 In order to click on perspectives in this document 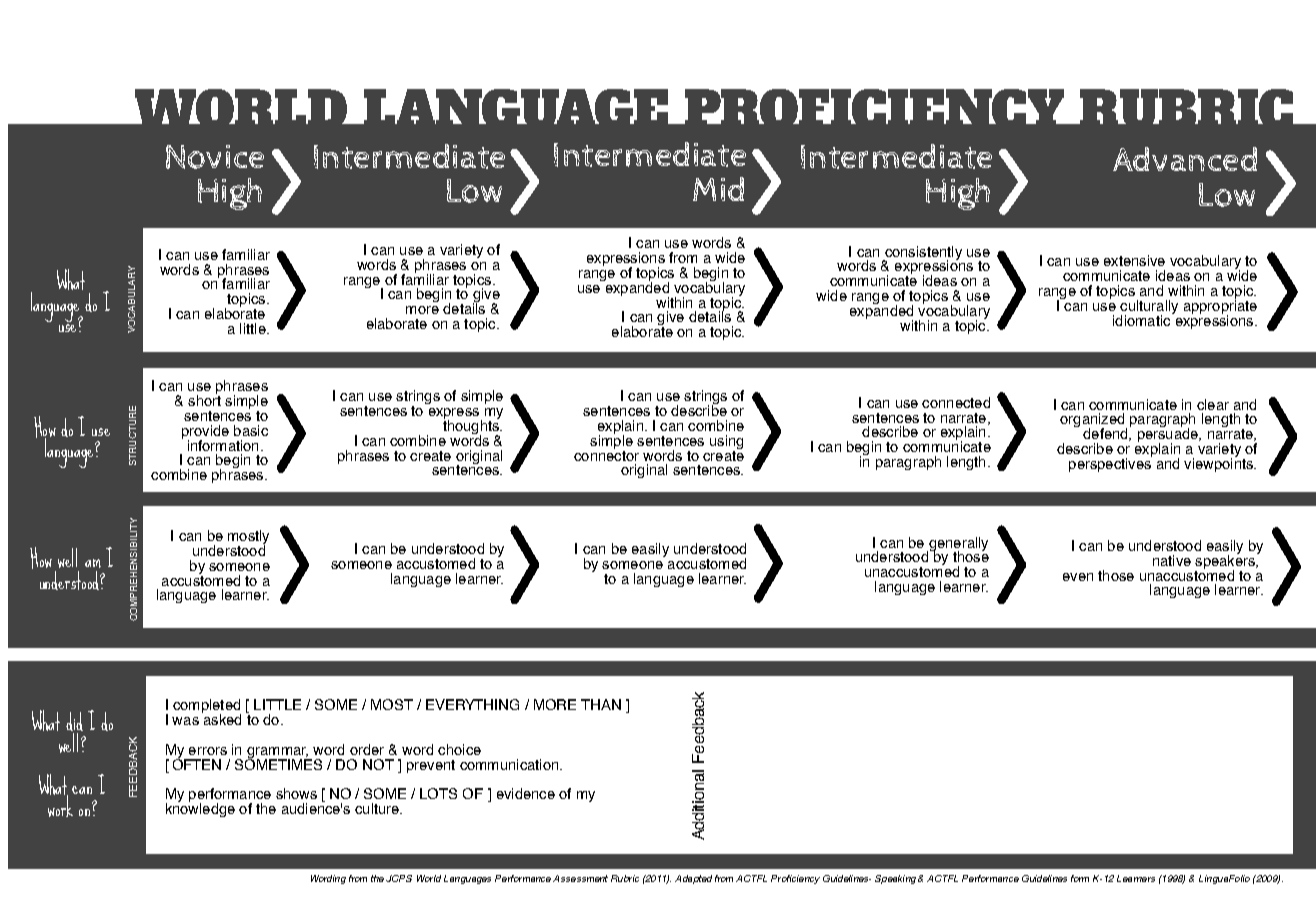, I will do `click(1110, 463)`.
